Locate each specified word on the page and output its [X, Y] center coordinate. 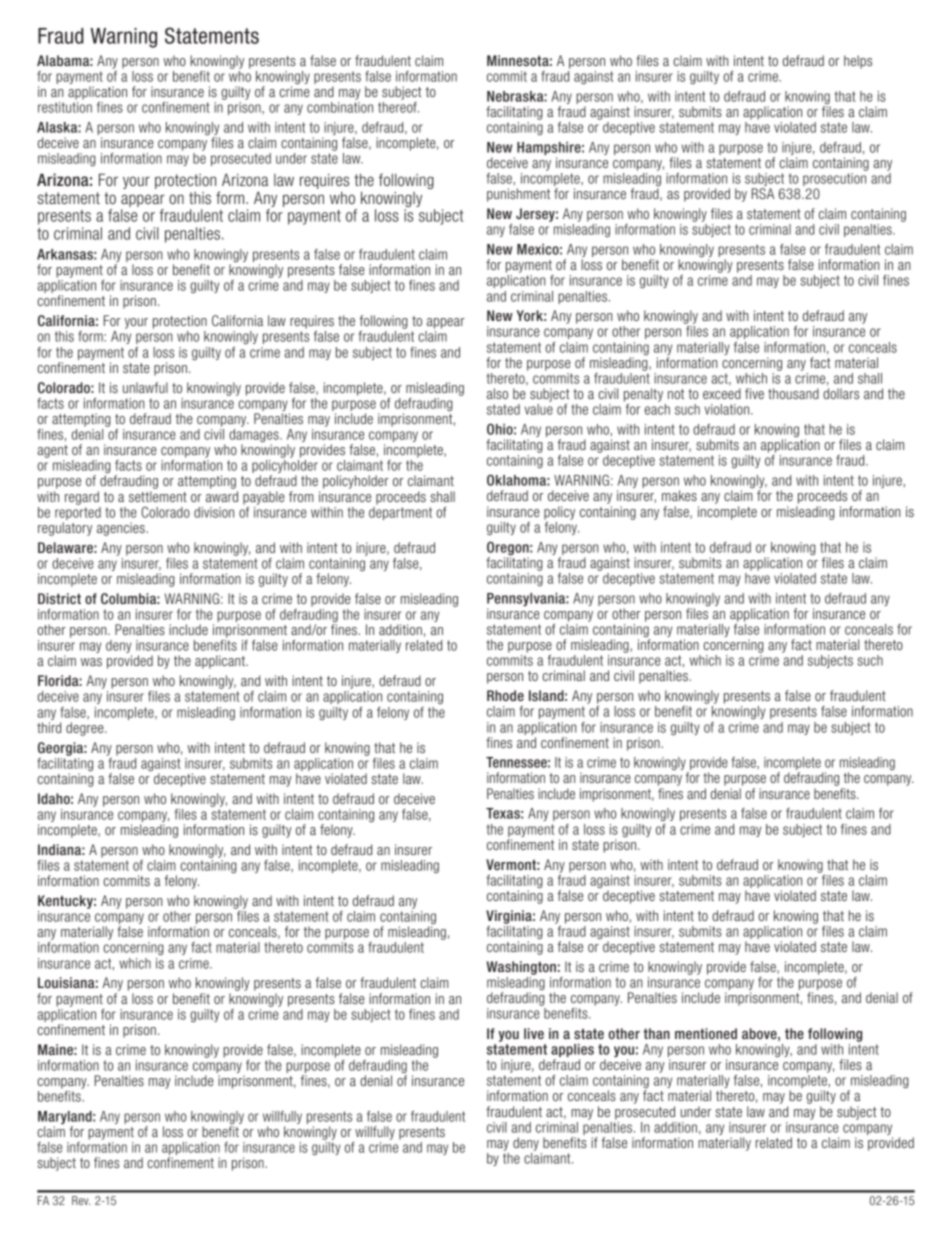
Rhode [505, 695]
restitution [65, 107]
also [497, 393]
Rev [81, 1200]
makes [679, 495]
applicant [221, 662]
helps [858, 62]
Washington [521, 968]
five [754, 393]
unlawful [145, 387]
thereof [398, 106]
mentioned [706, 1033]
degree [86, 729]
